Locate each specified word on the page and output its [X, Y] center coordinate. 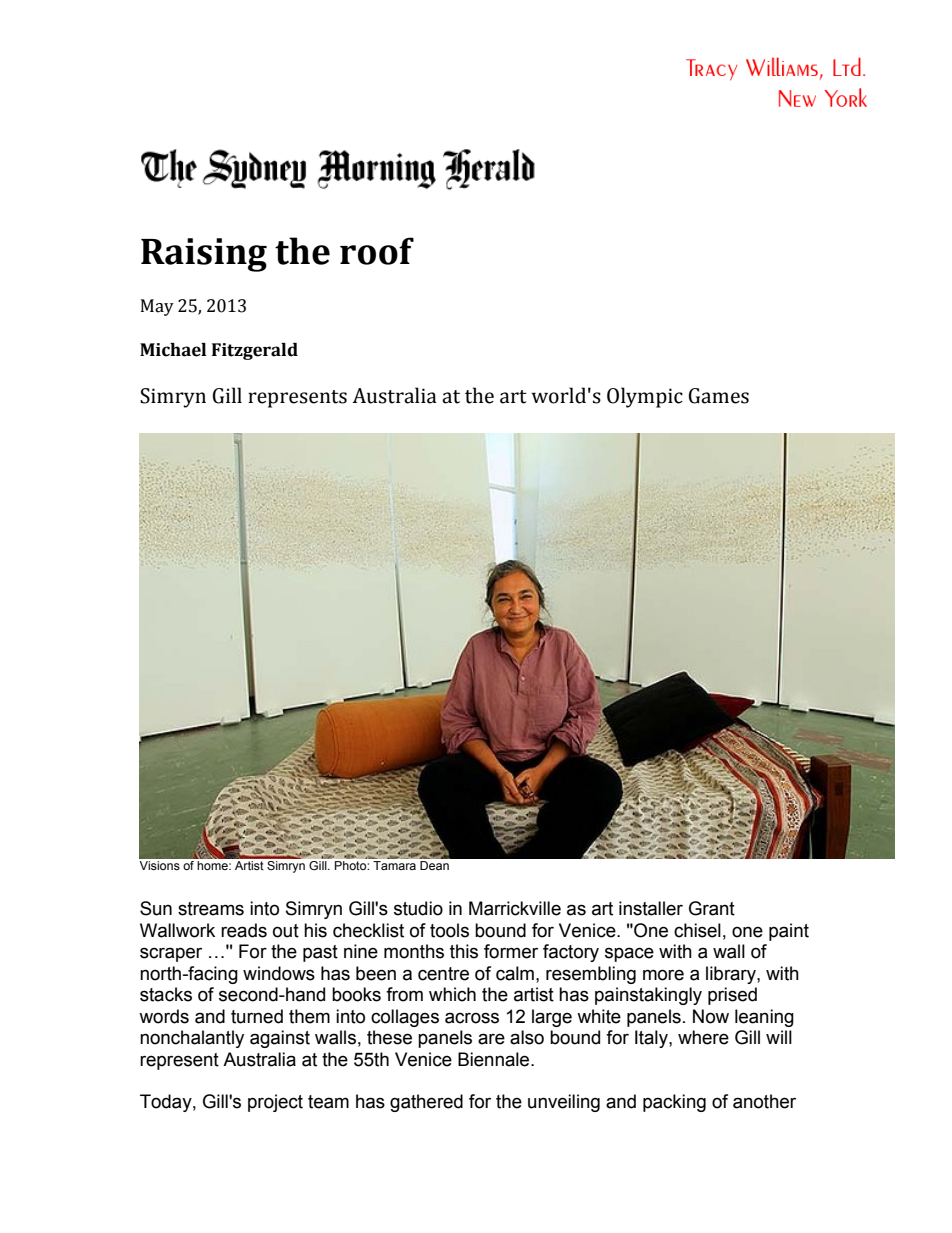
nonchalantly [192, 1039]
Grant [712, 908]
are [491, 1039]
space [629, 954]
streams [211, 909]
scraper [171, 954]
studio [418, 908]
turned [257, 1016]
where [703, 1037]
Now [711, 1016]
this [464, 951]
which [452, 994]
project [275, 1103]
